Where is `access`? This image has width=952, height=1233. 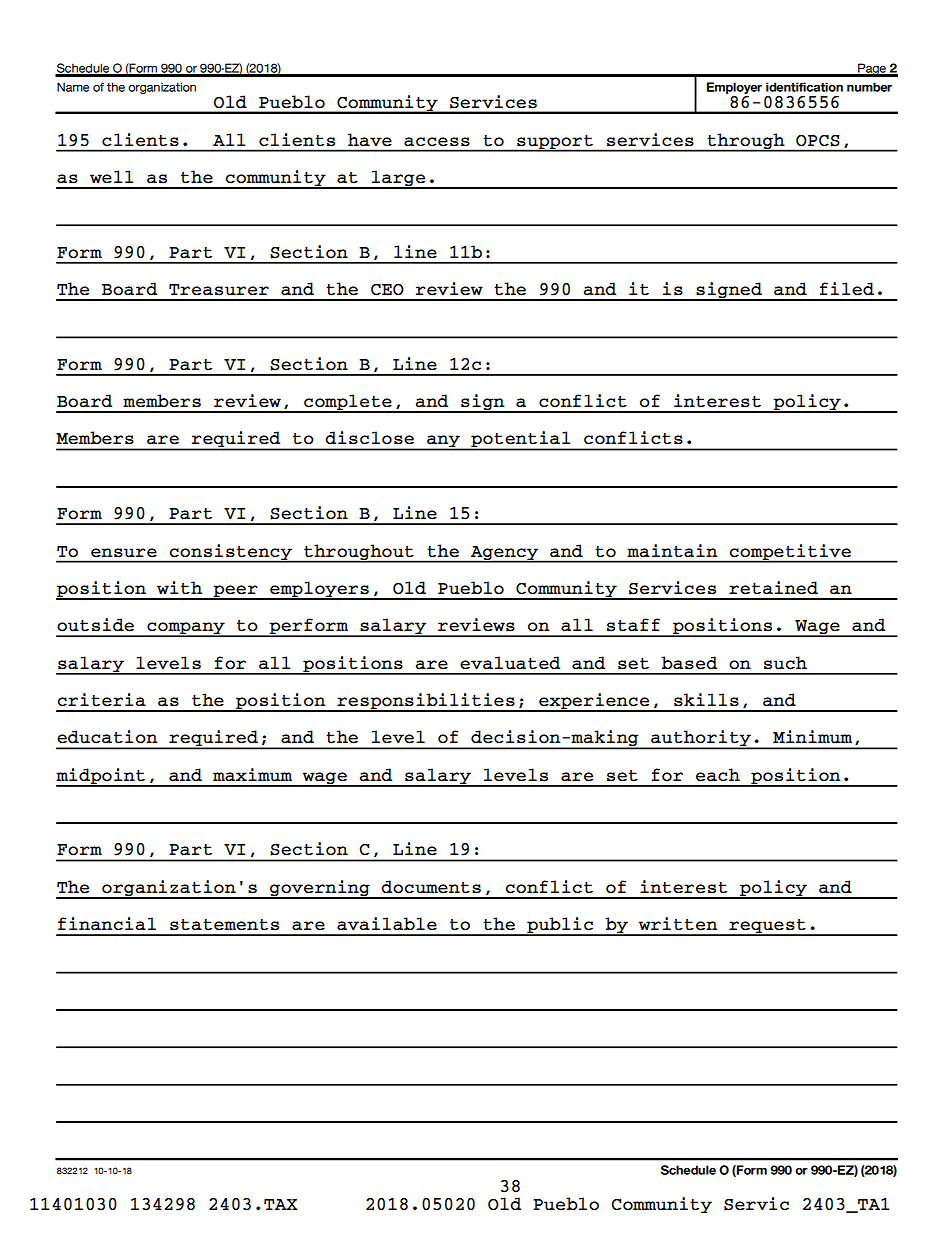
access is located at coordinates (437, 142).
